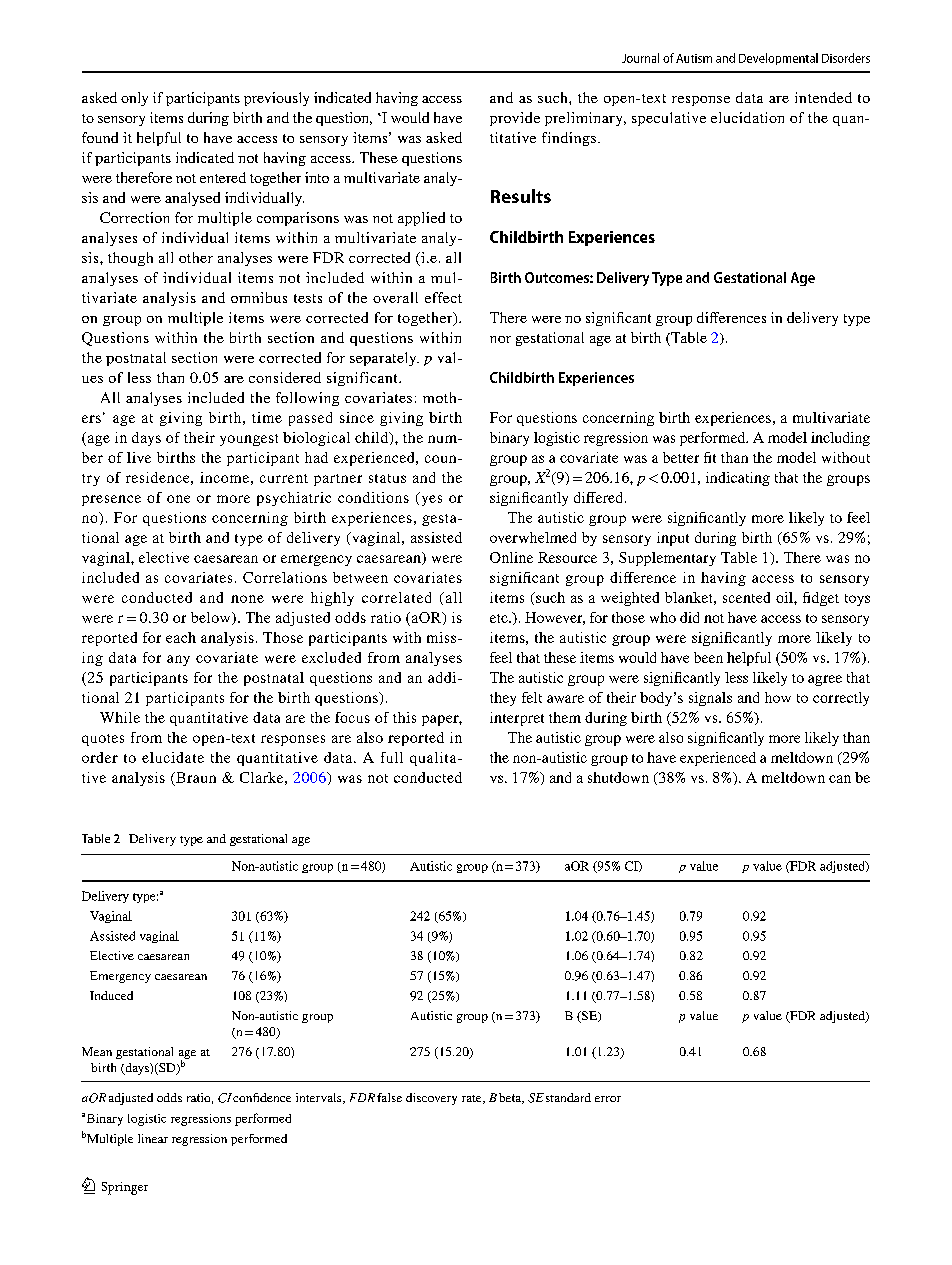 This image has width=952, height=1265. I want to click on oil, so click(785, 597).
